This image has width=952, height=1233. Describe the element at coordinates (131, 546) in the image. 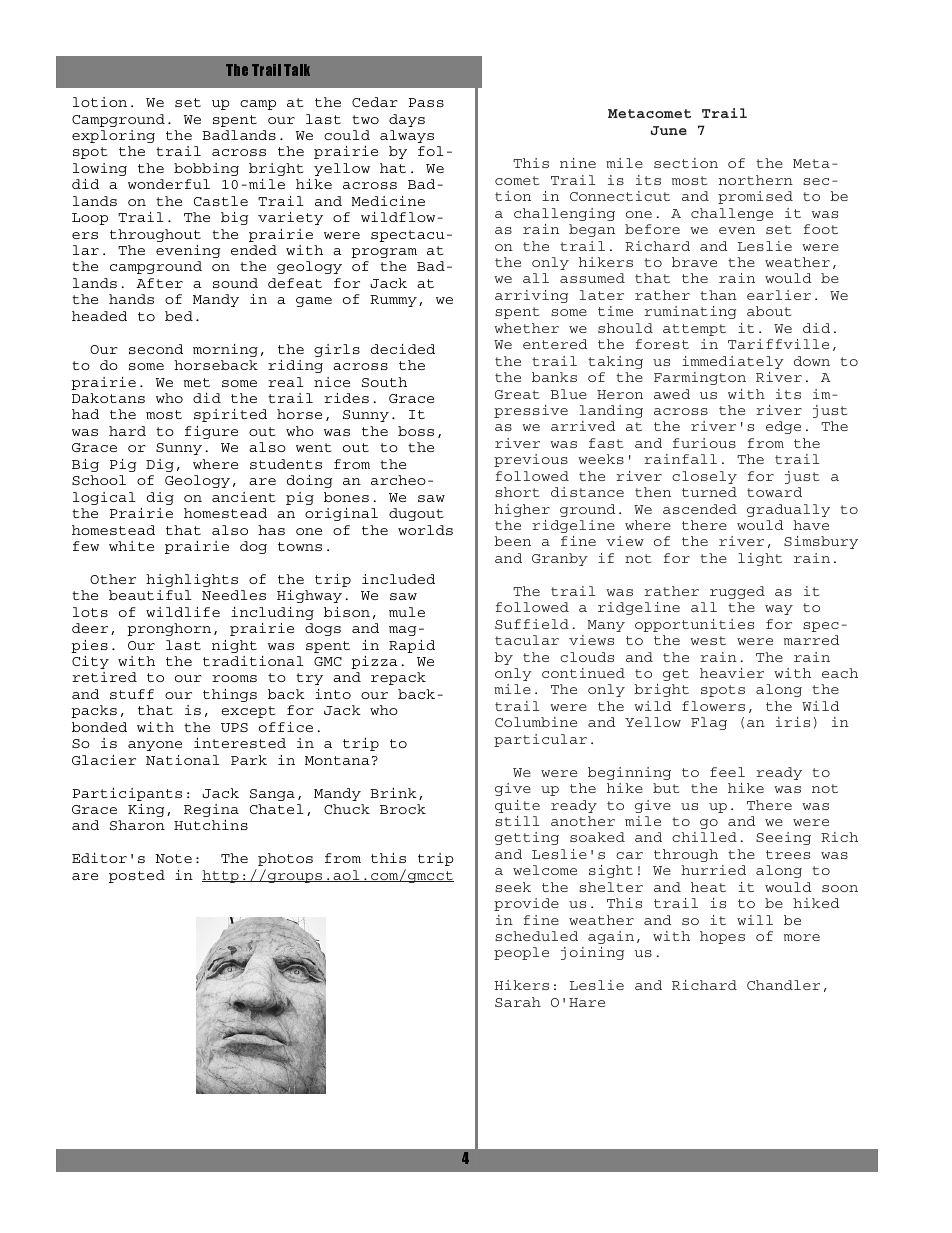

I see `white` at that location.
